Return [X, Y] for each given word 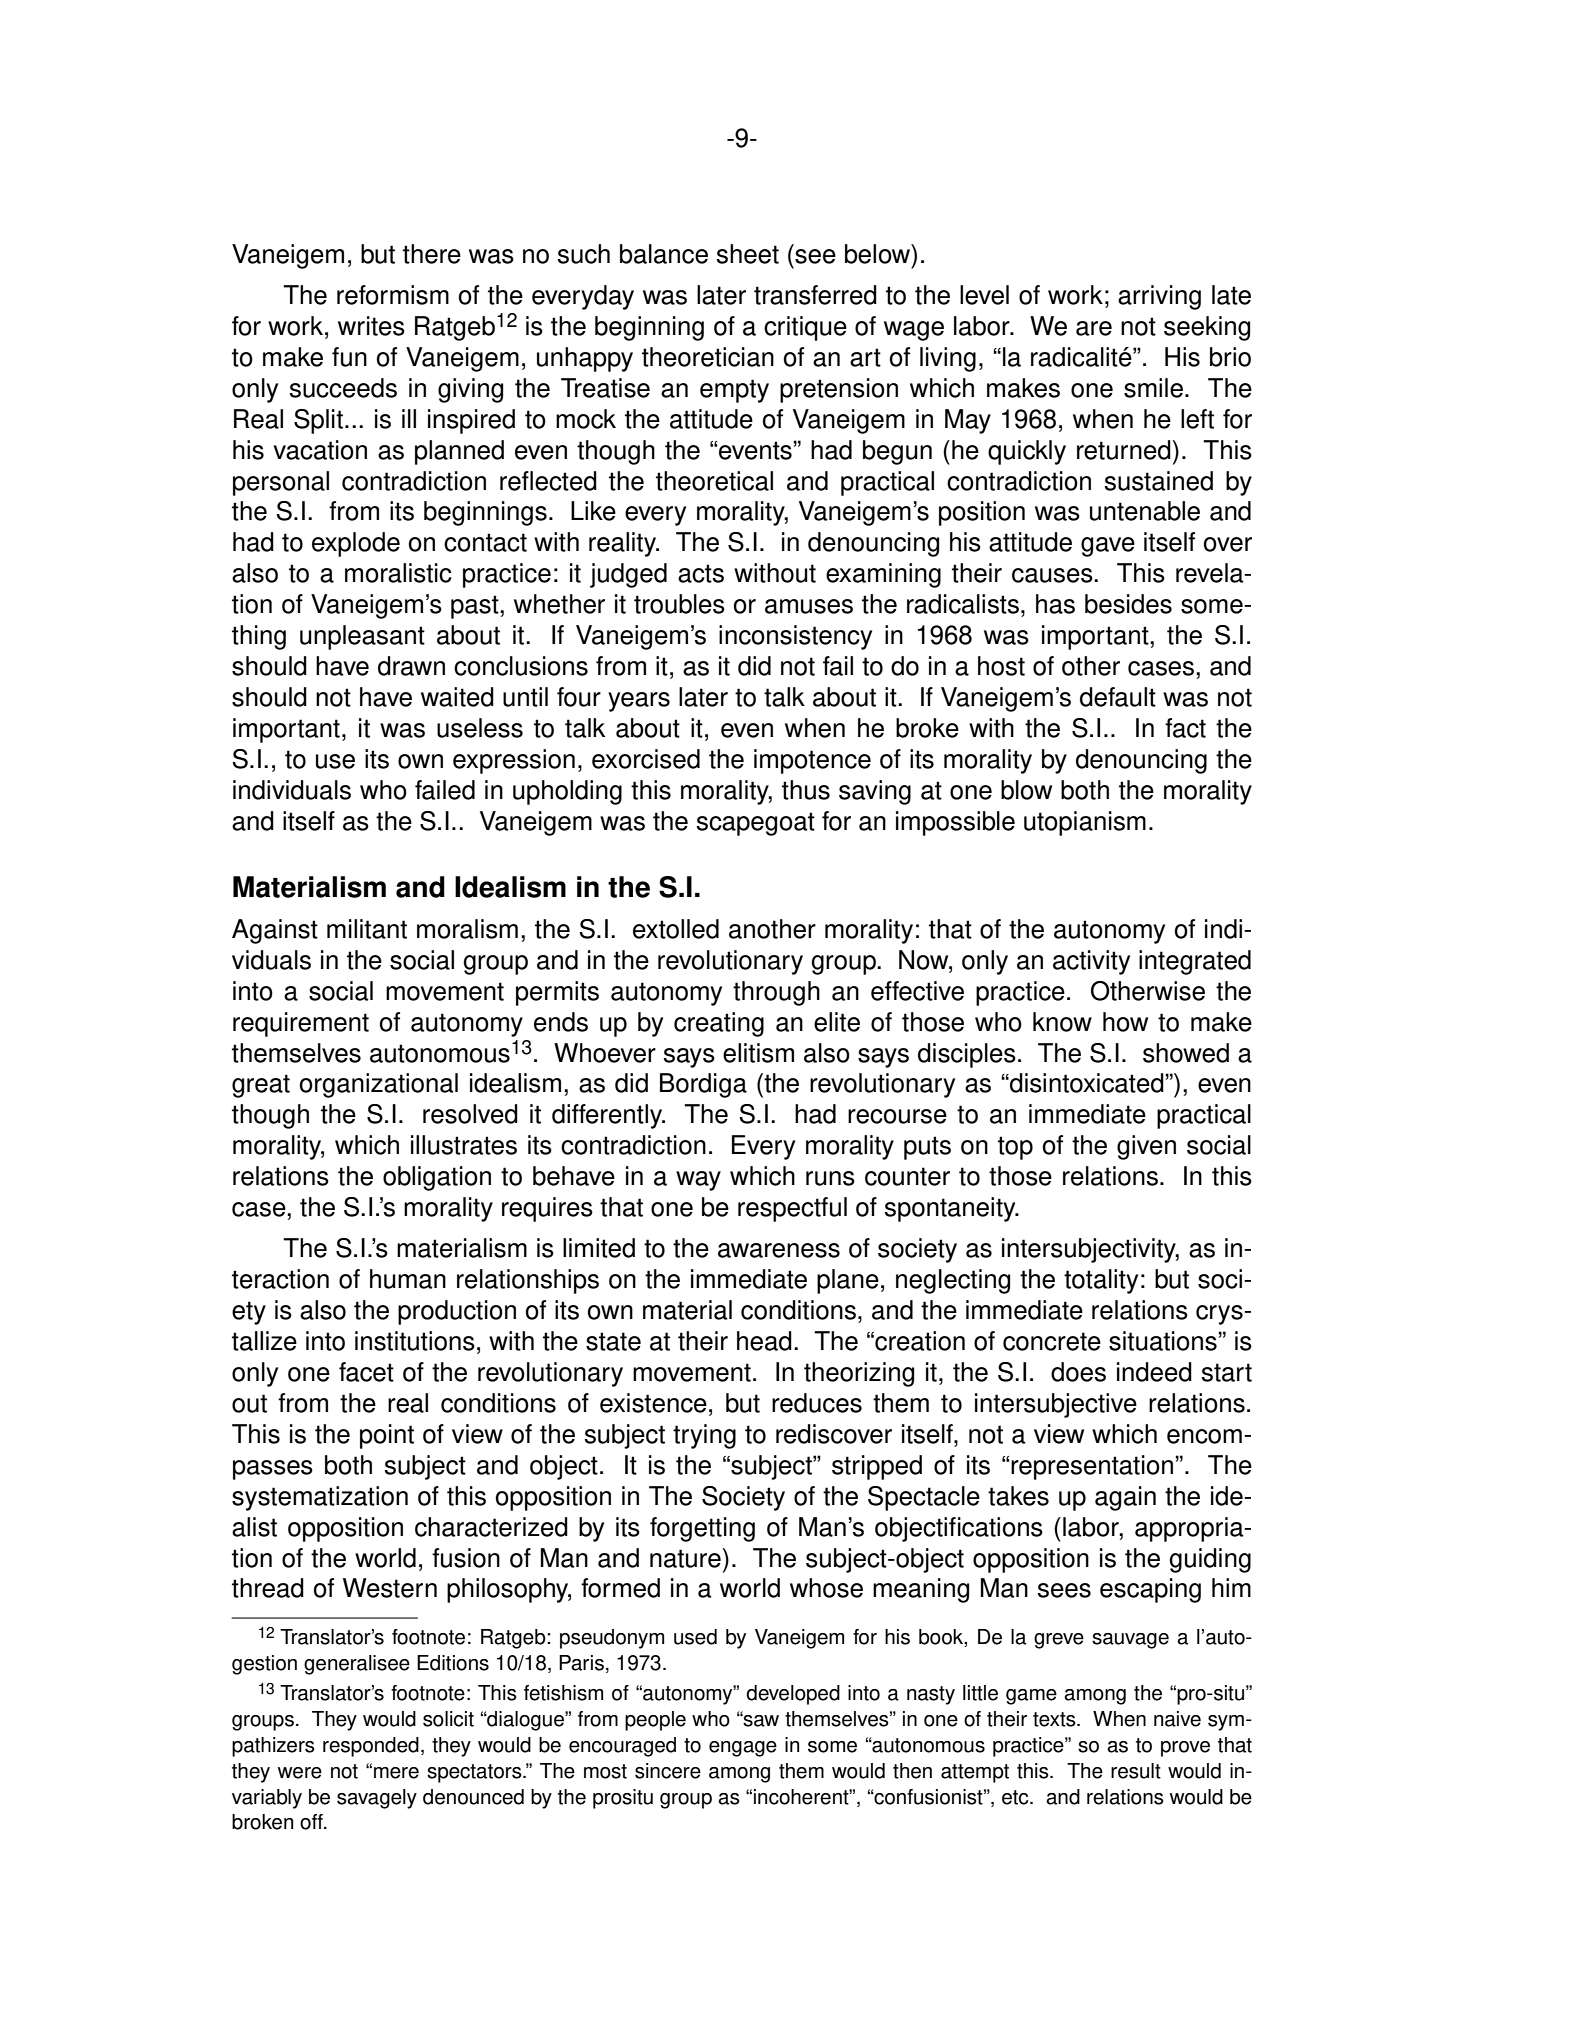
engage [743, 1749]
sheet [747, 254]
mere [396, 1773]
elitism [758, 1053]
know [1062, 1022]
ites [386, 326]
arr [1133, 297]
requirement [301, 1024]
